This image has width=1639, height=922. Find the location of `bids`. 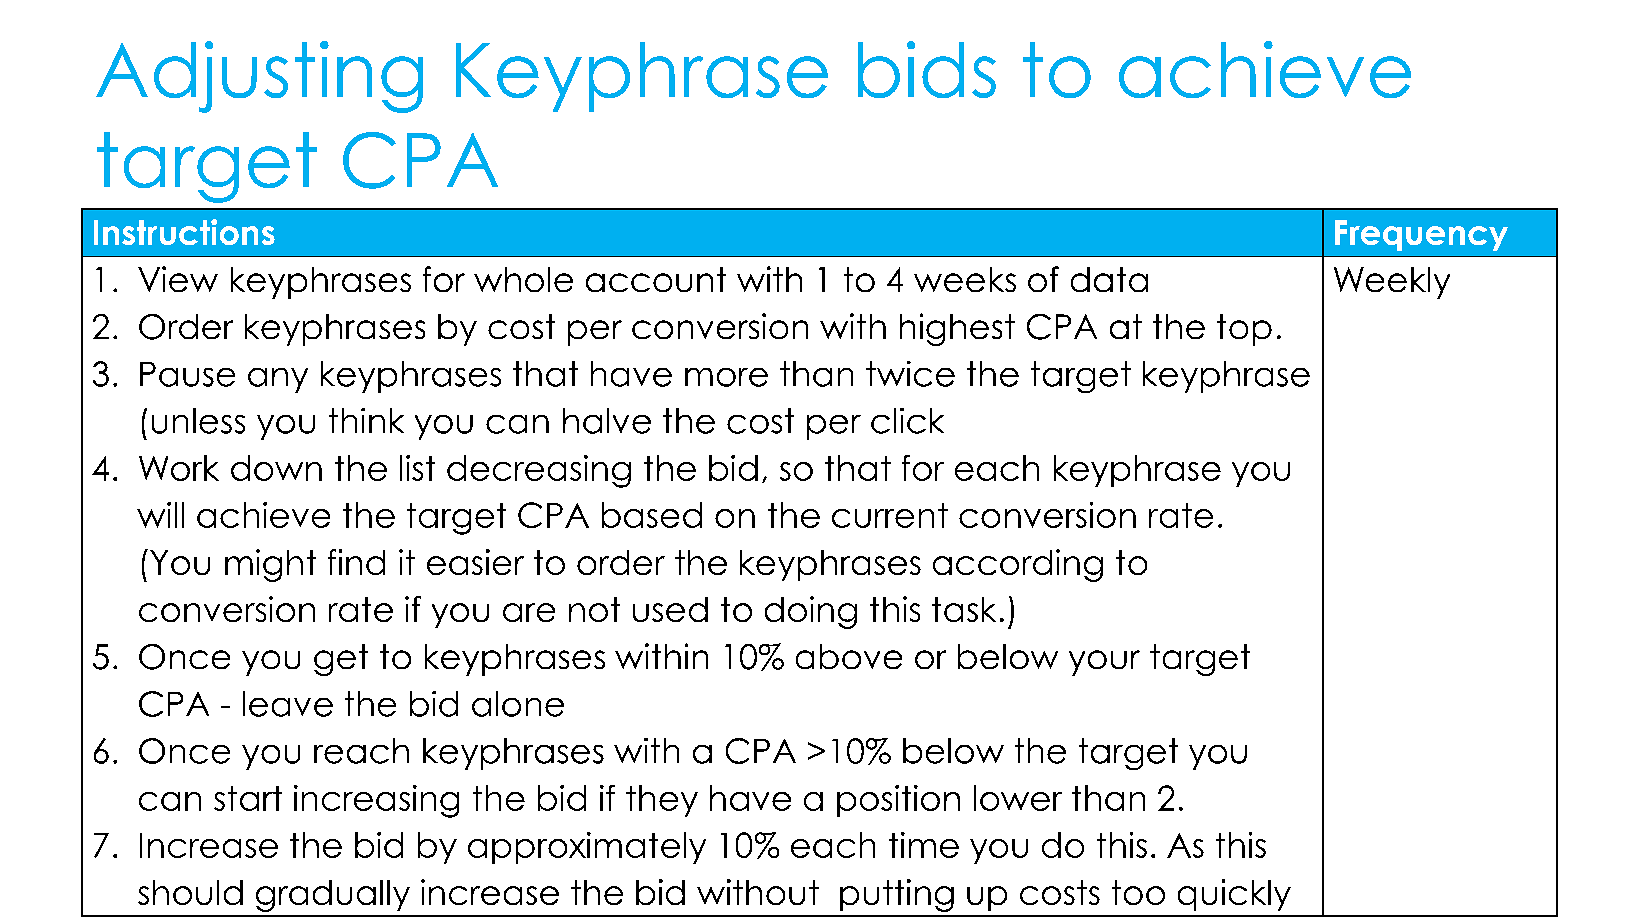

bids is located at coordinates (927, 69).
